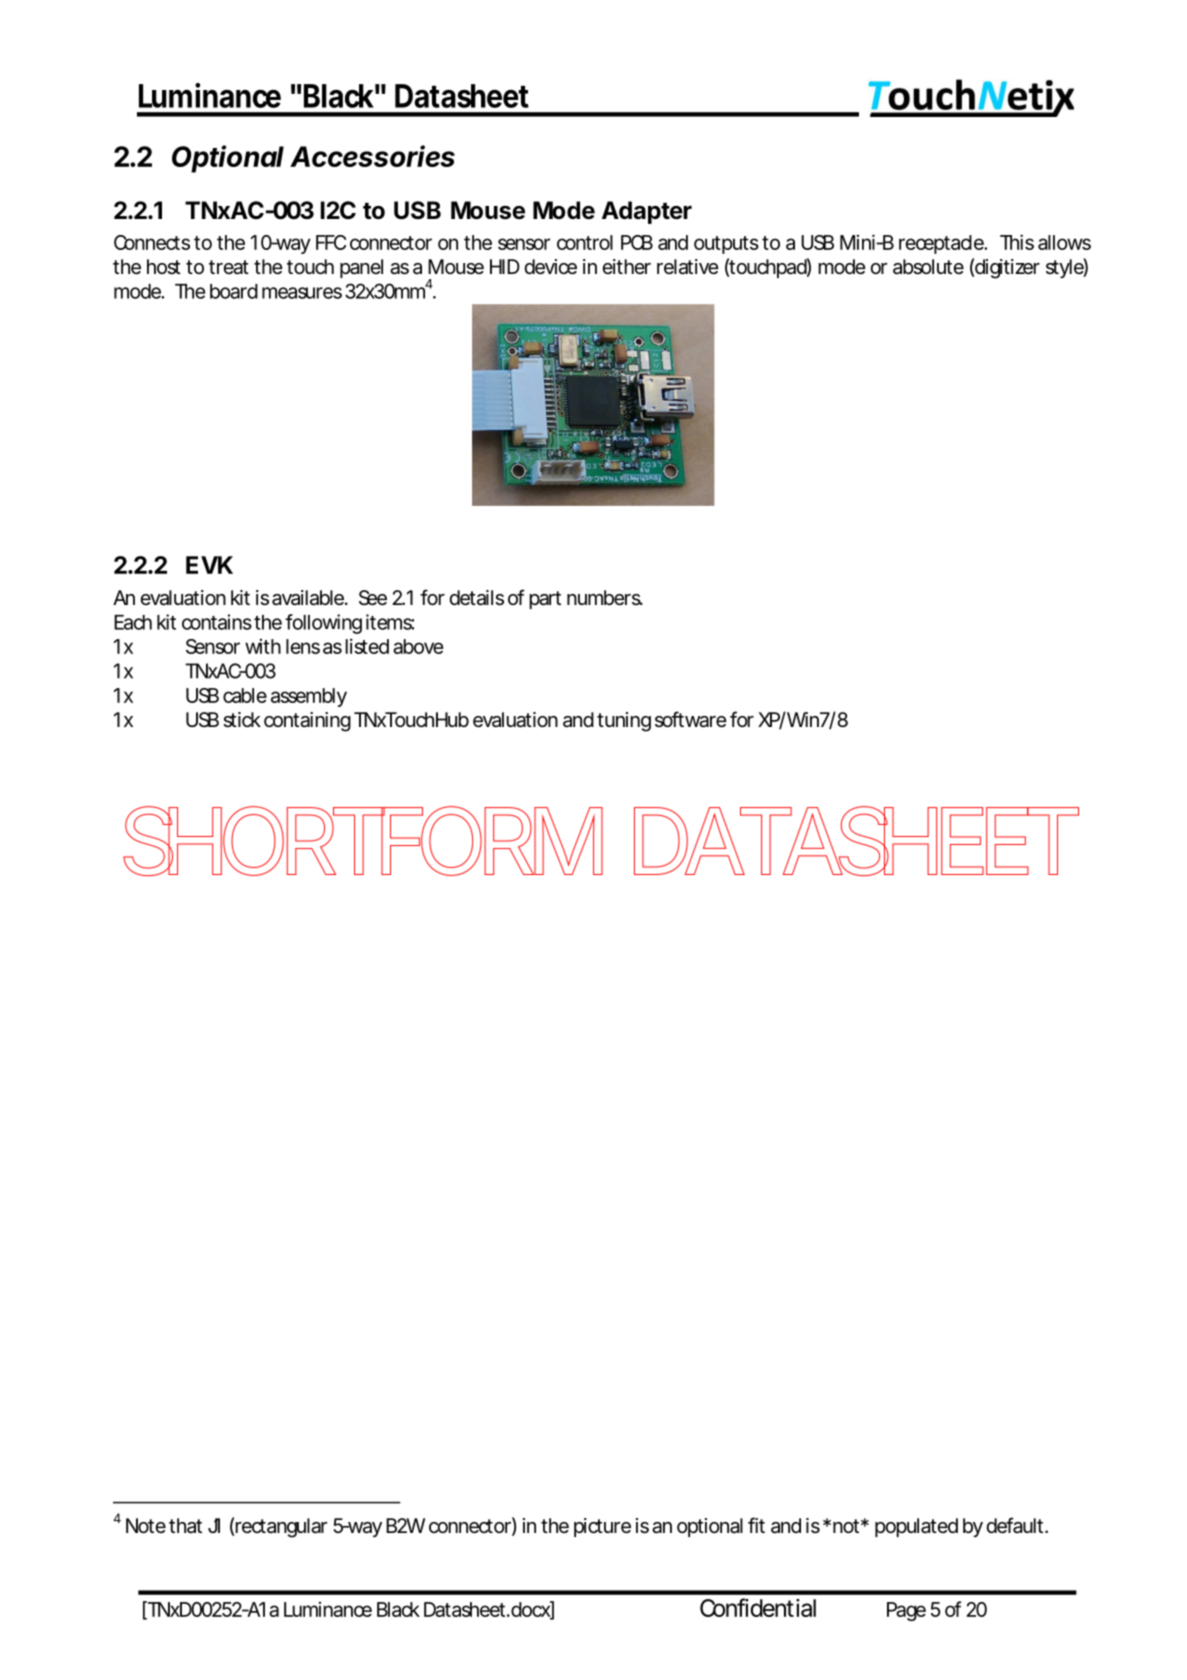  I want to click on SHORTFORM, so click(358, 841).
